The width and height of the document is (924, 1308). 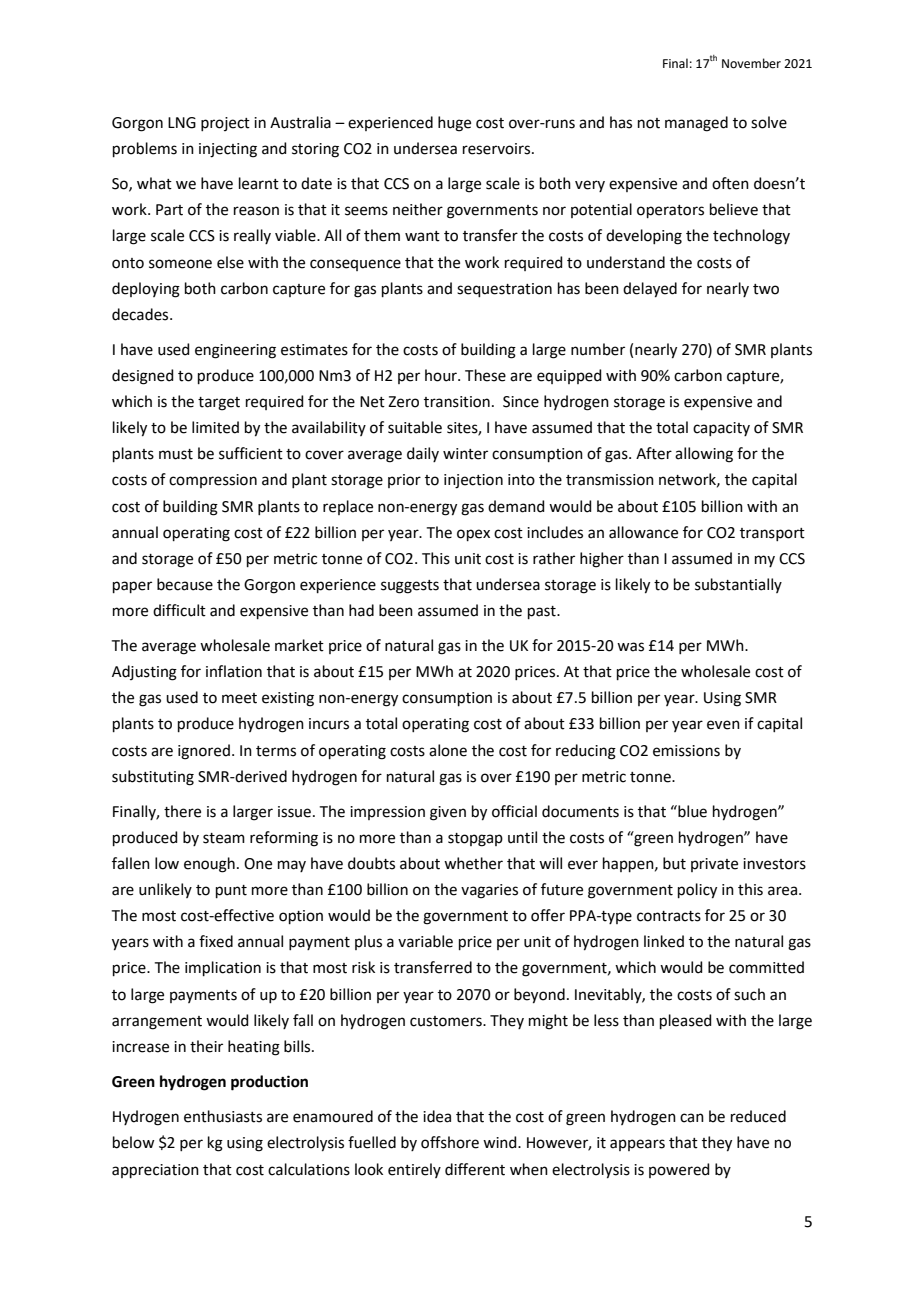 What do you see at coordinates (691, 811) in the document?
I see `blue` at bounding box center [691, 811].
